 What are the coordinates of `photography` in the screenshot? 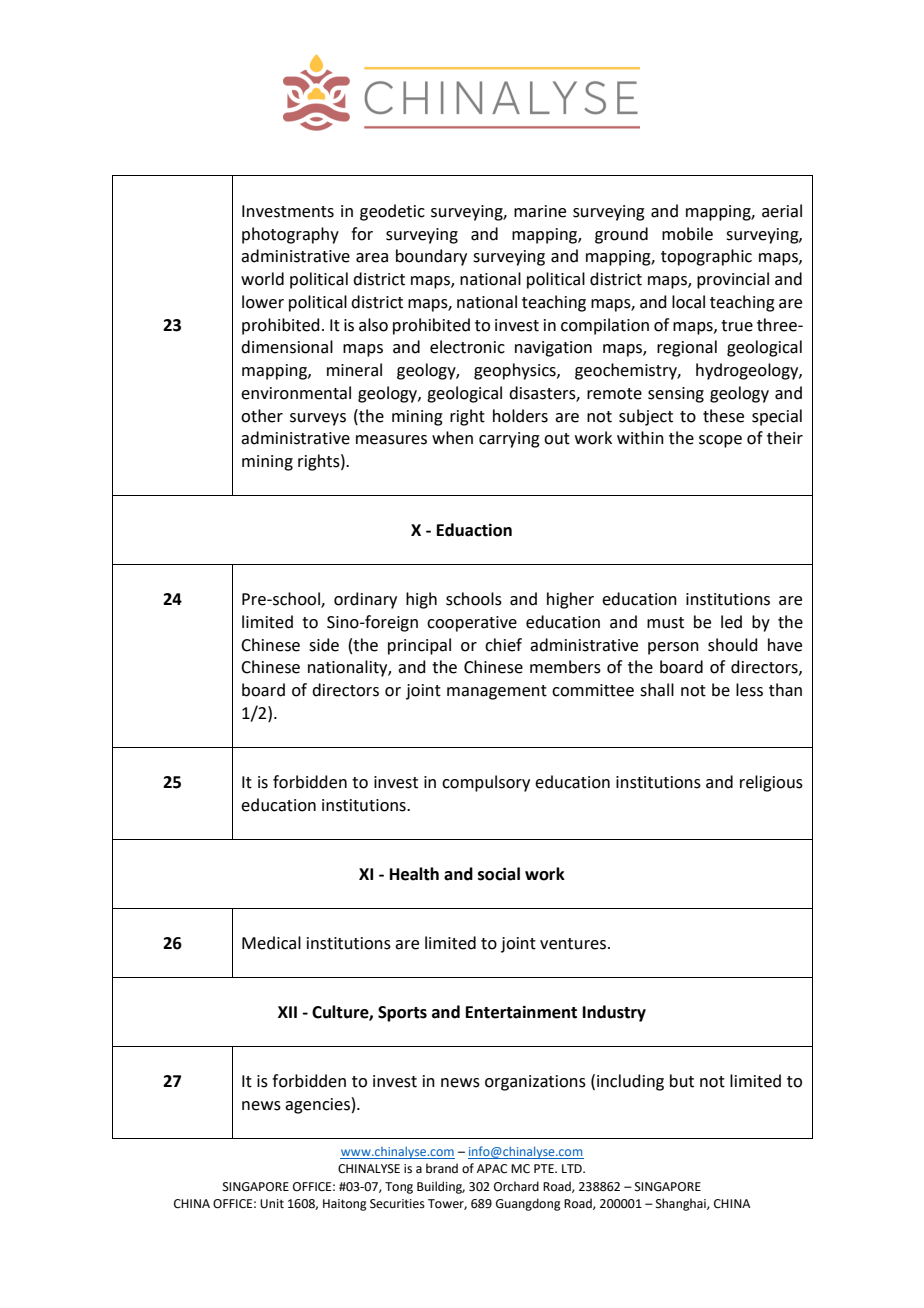 It's located at (290, 235).
